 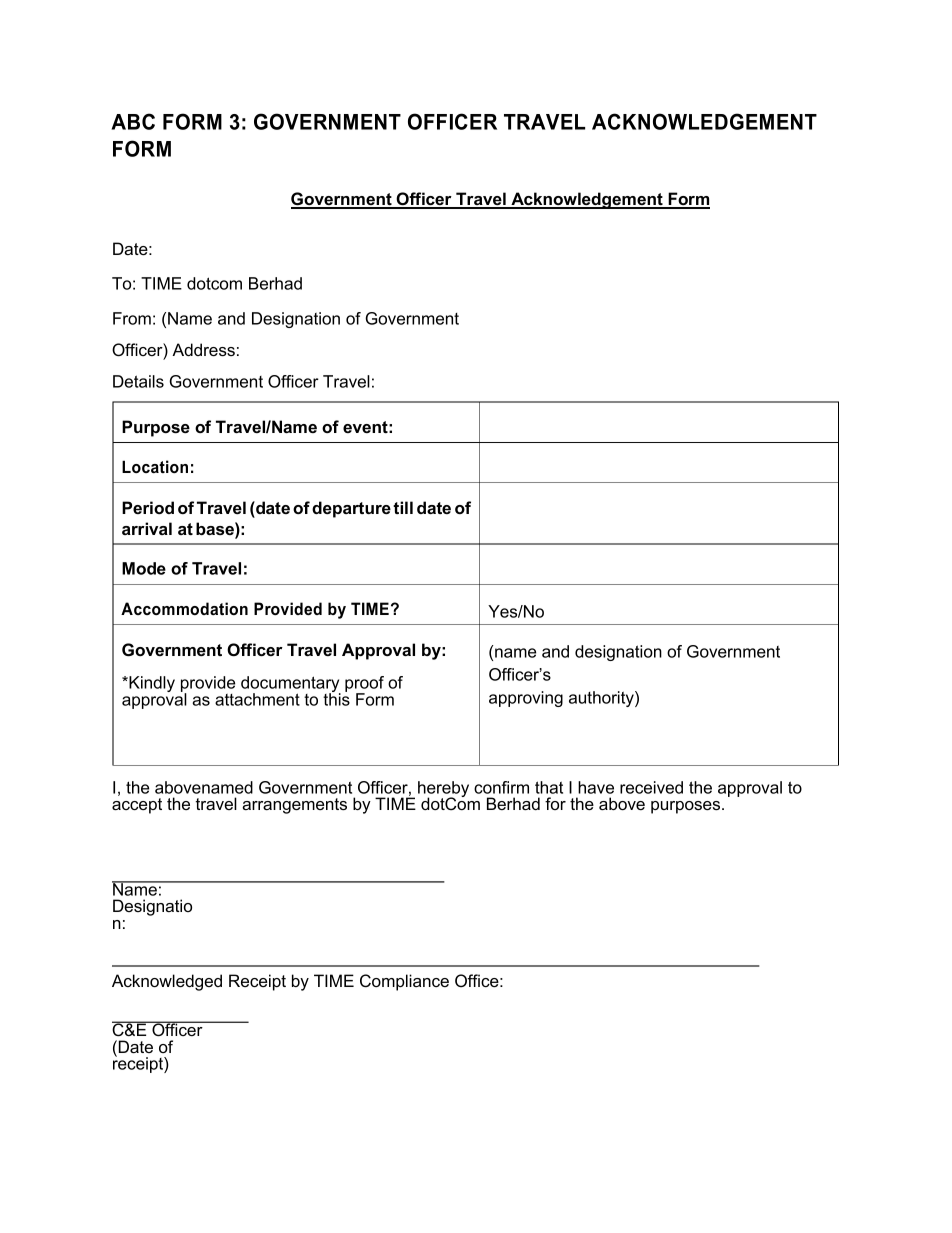 I want to click on till, so click(x=403, y=507).
